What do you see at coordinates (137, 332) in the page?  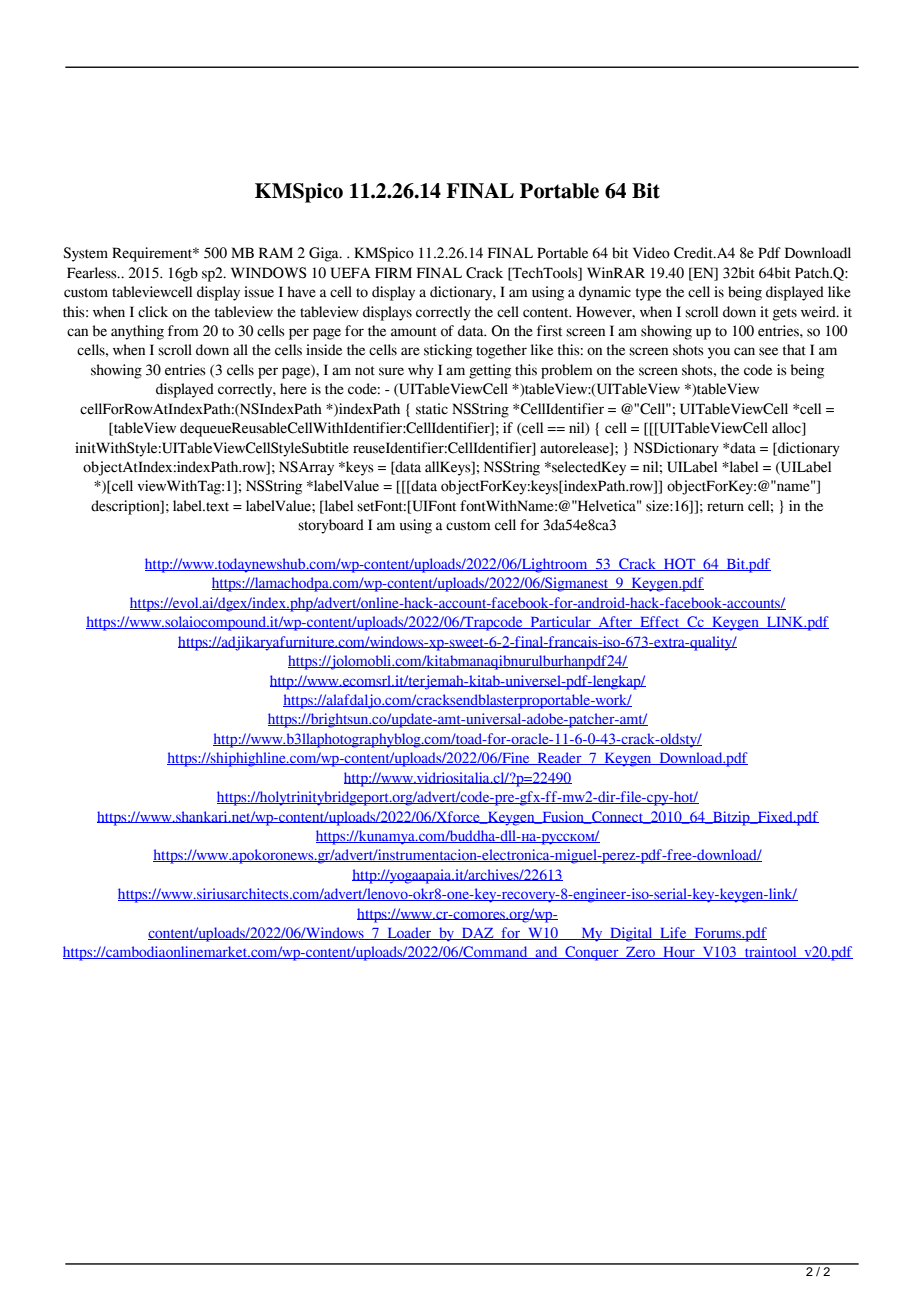 I see `anything` at bounding box center [137, 332].
